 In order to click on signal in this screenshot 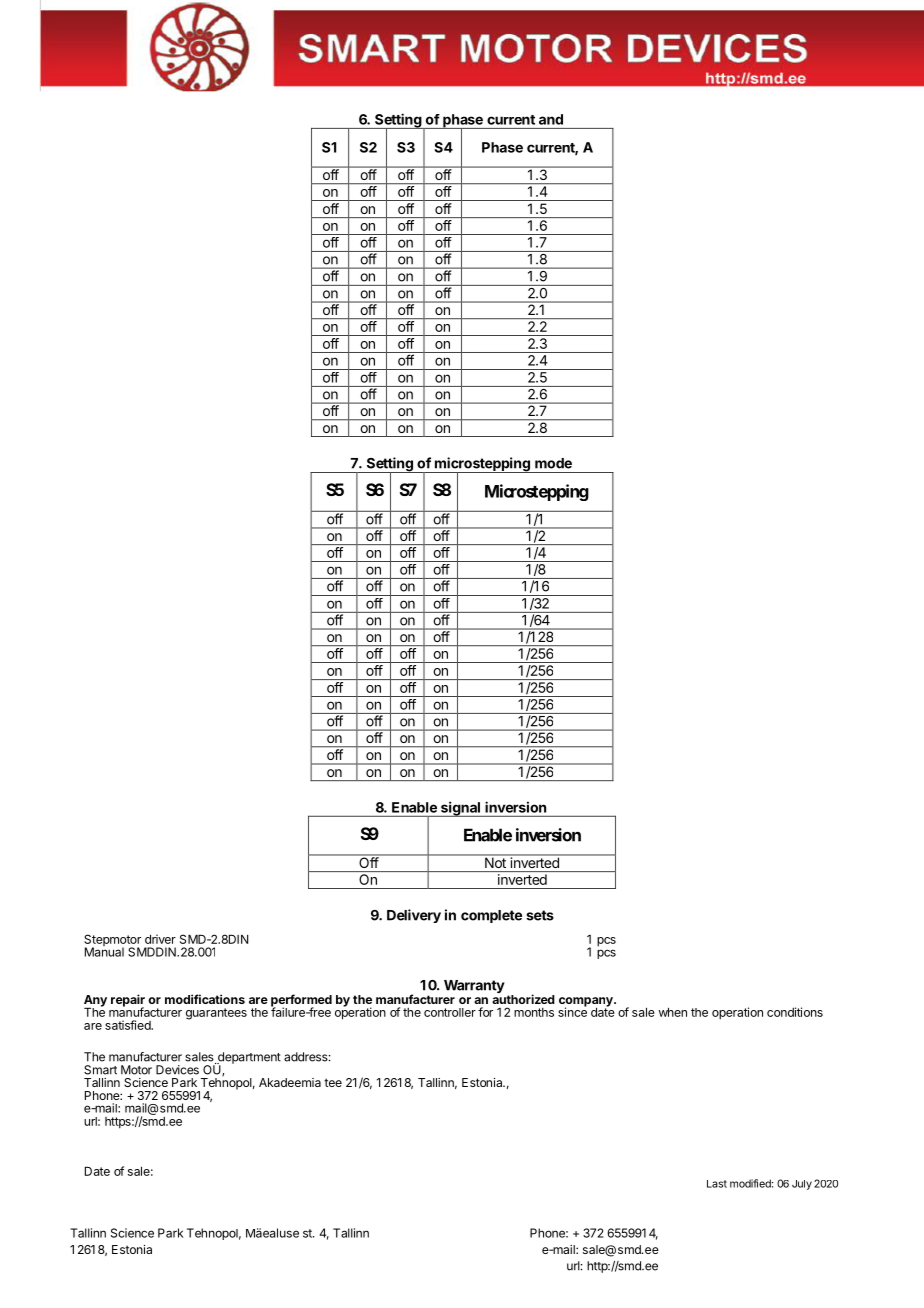, I will do `click(460, 809)`.
